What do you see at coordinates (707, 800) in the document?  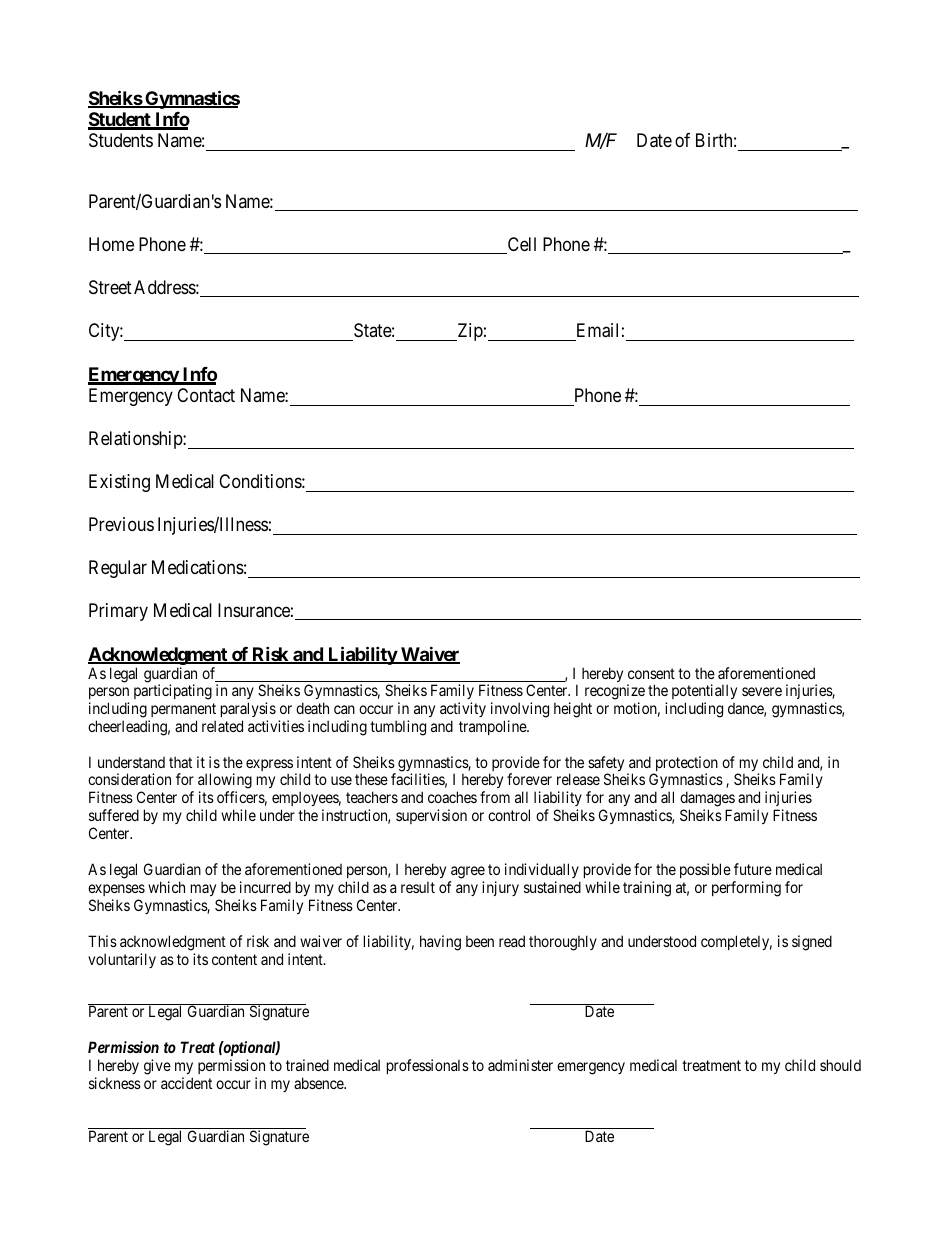 I see `damages` at bounding box center [707, 800].
